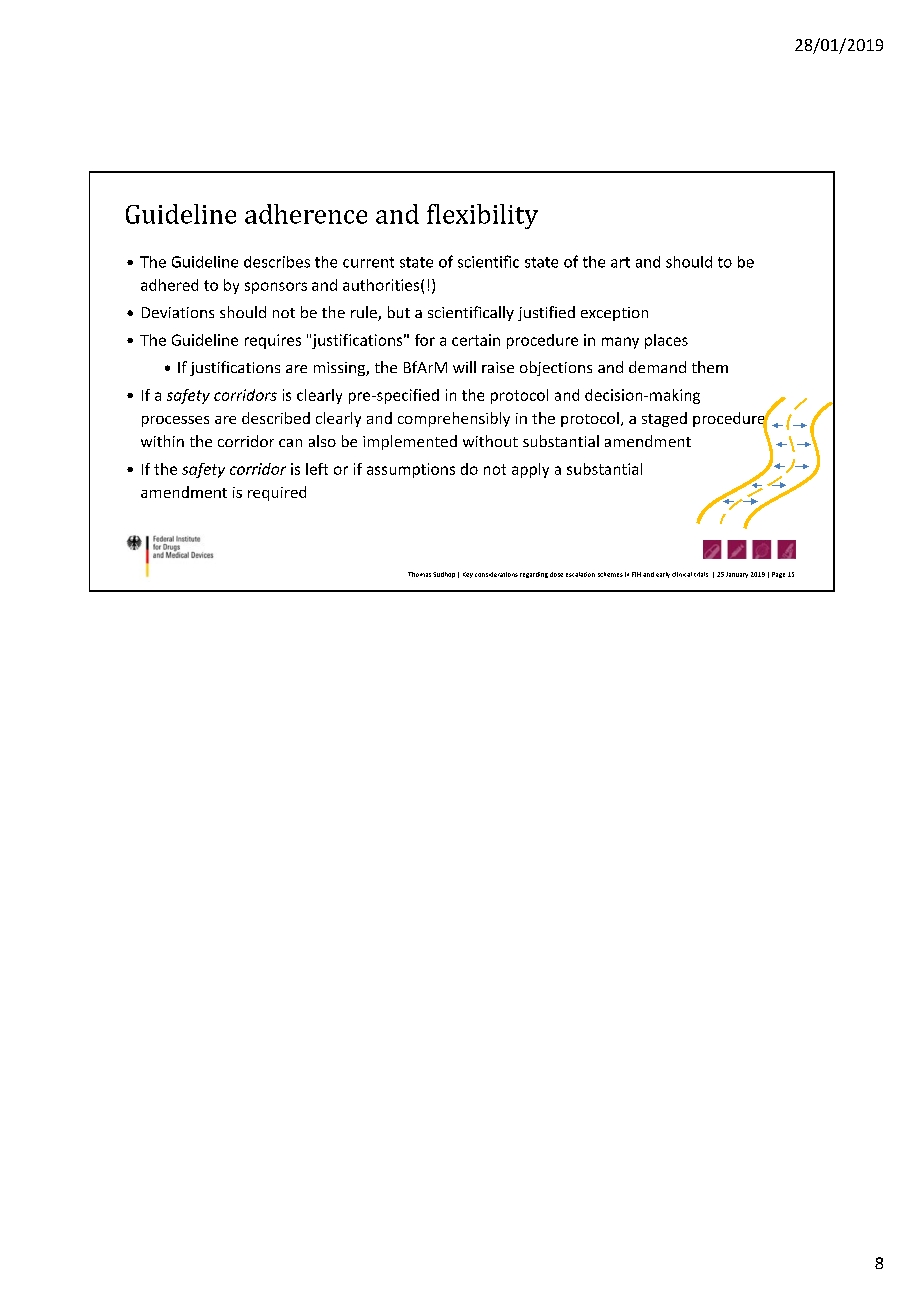 The height and width of the page is (1308, 924). Describe the element at coordinates (482, 216) in the page. I see `flexibility` at that location.
